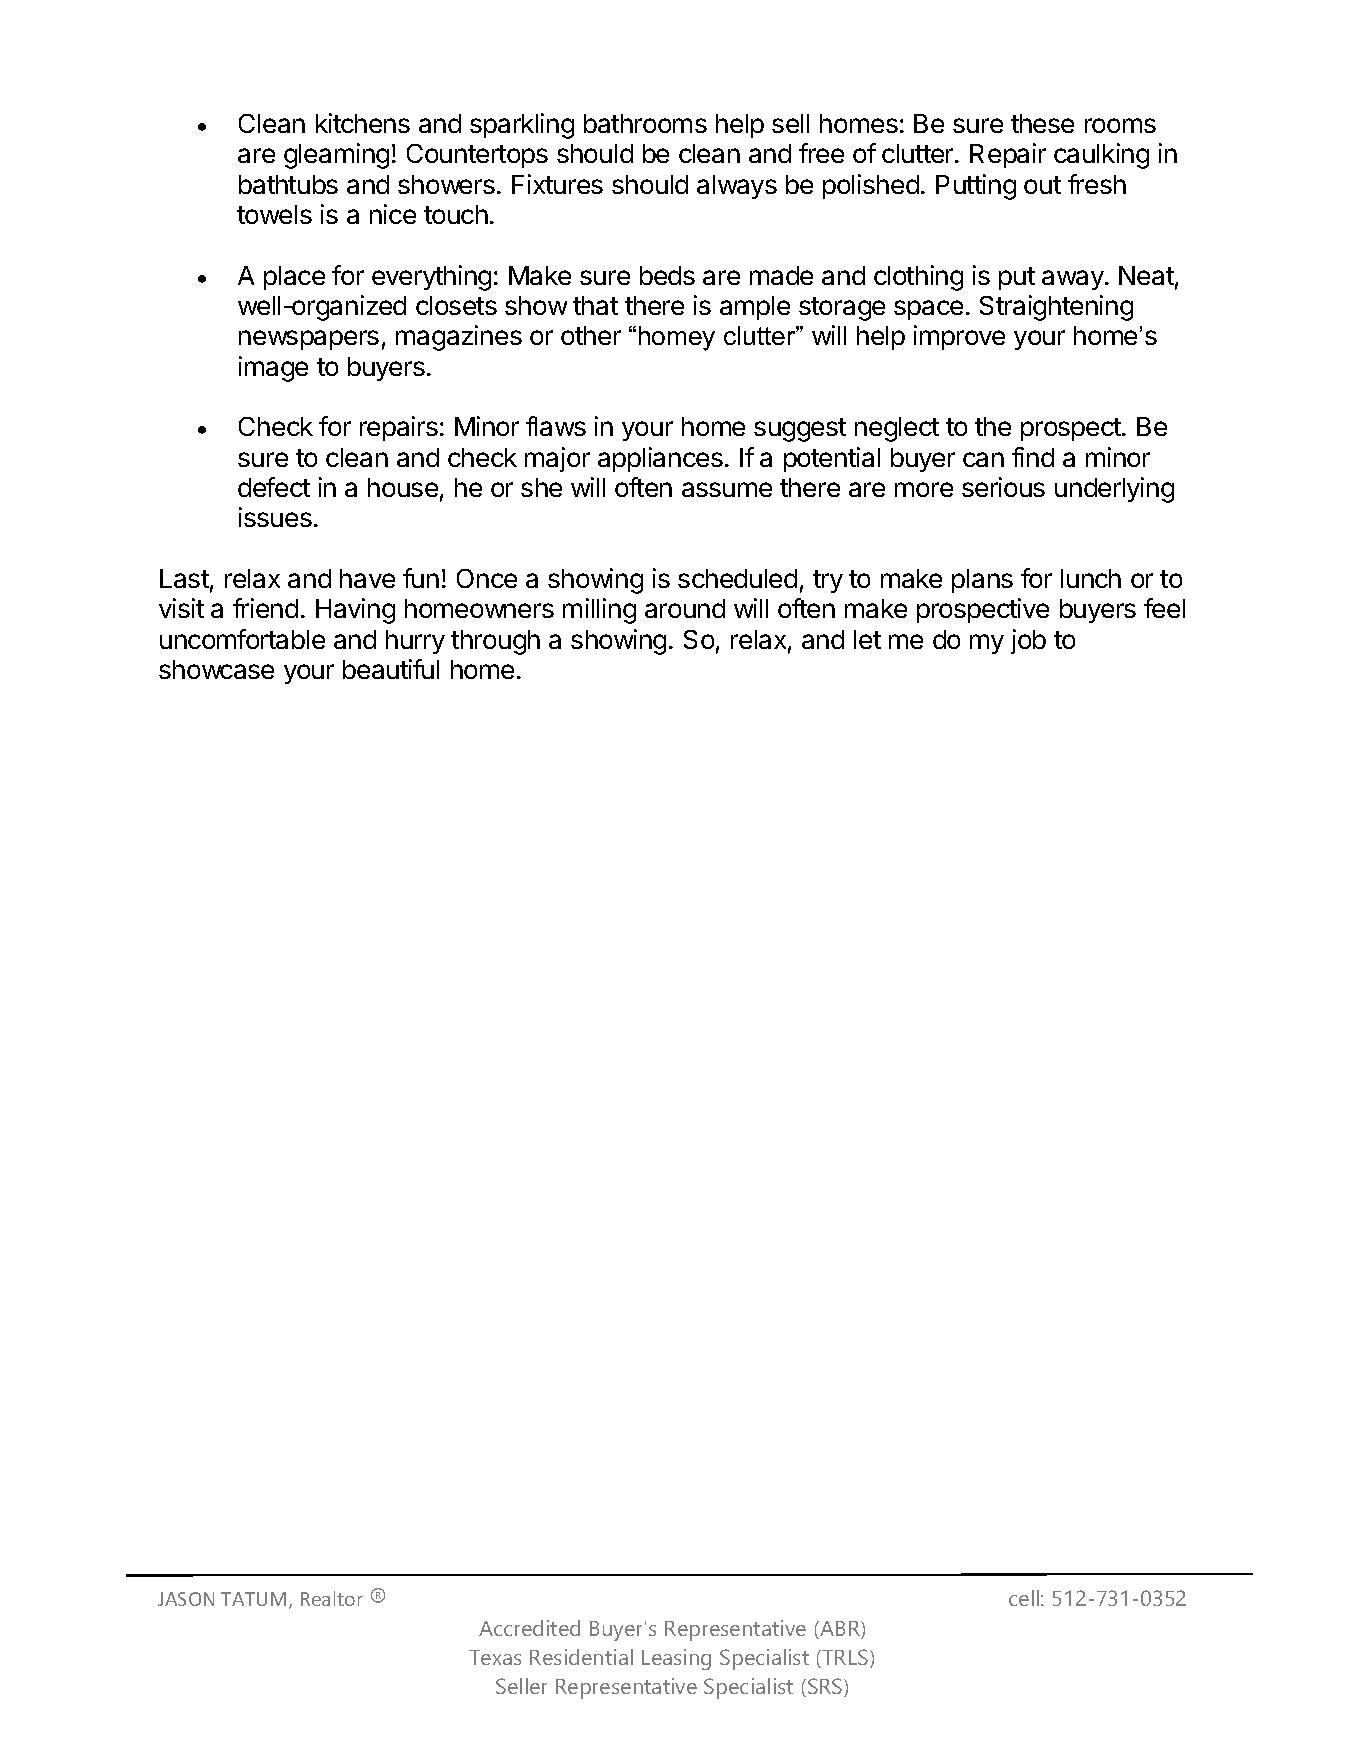 The image size is (1346, 1741). I want to click on Leasing, so click(676, 1659).
